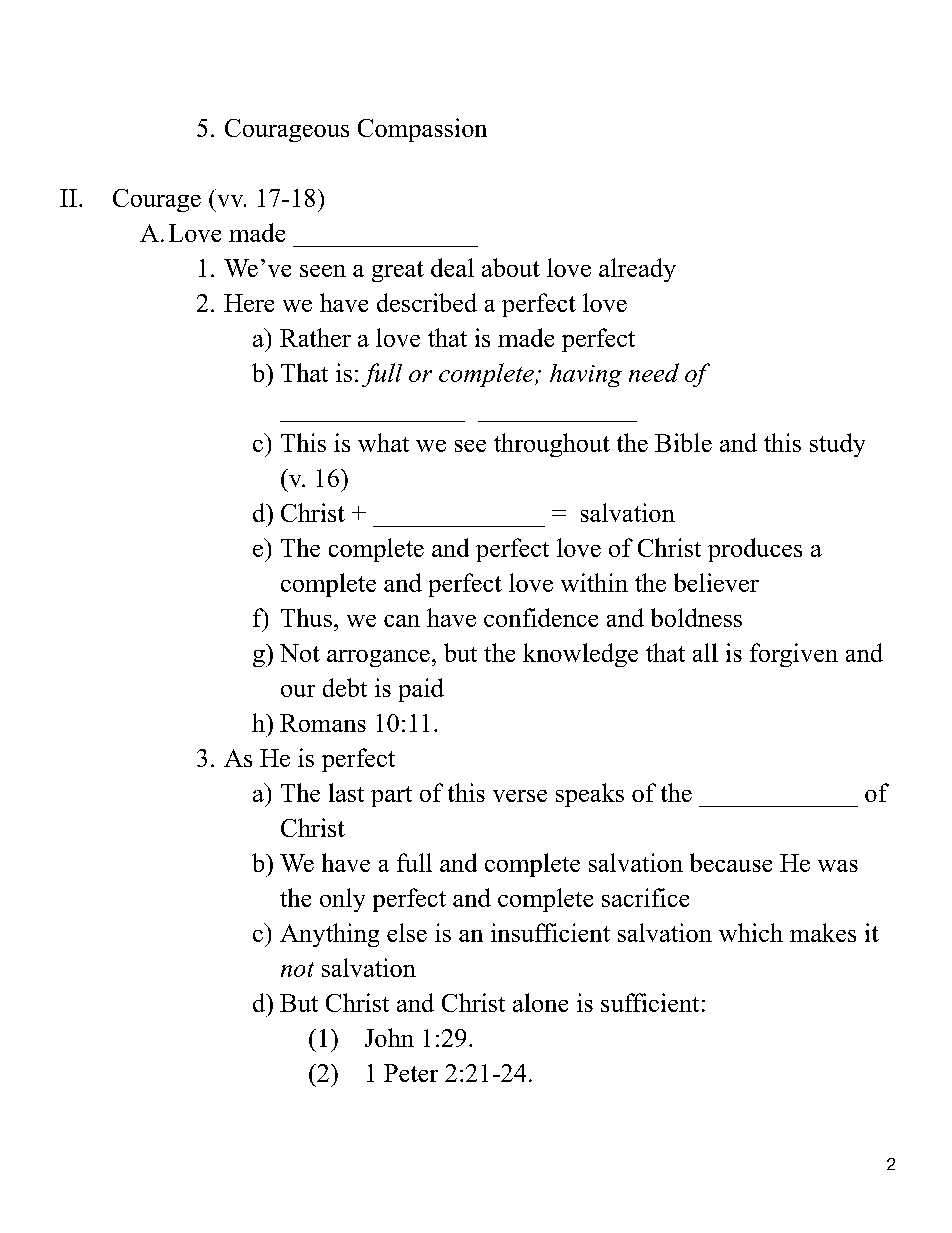  What do you see at coordinates (586, 375) in the image?
I see `having` at bounding box center [586, 375].
